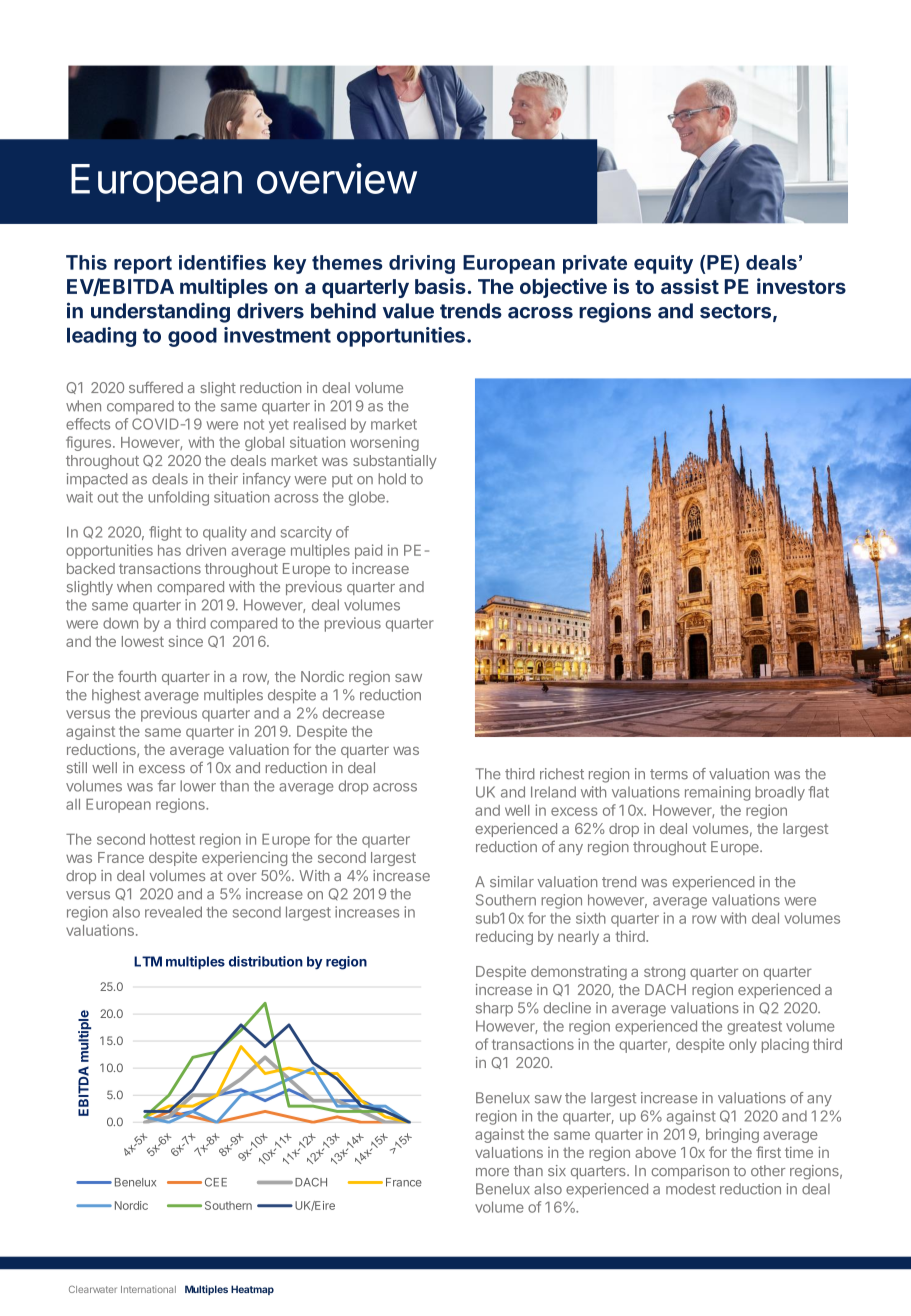 The image size is (911, 1316). I want to click on since, so click(186, 641).
